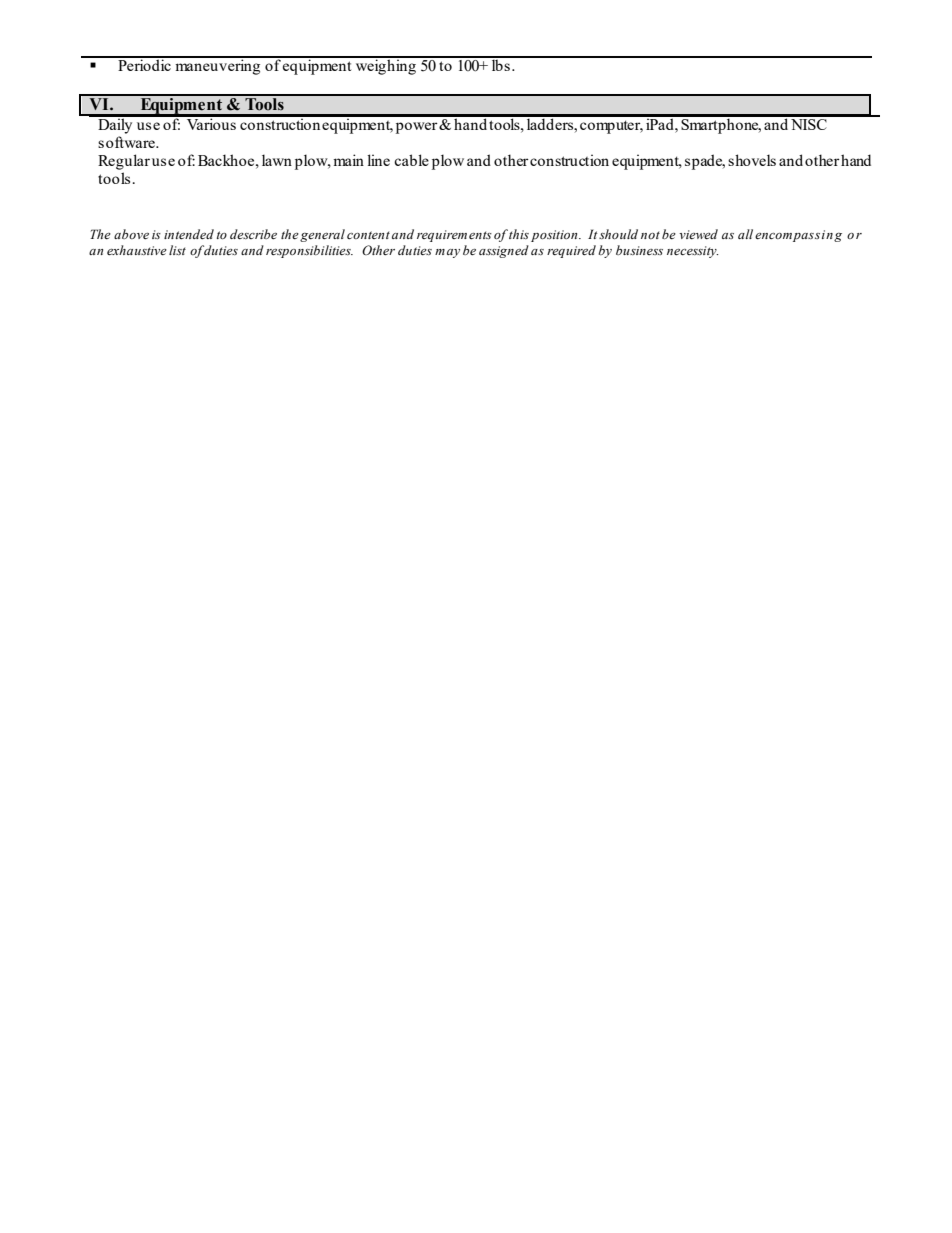 The image size is (952, 1233). Describe the element at coordinates (177, 250) in the screenshot. I see `list` at that location.
